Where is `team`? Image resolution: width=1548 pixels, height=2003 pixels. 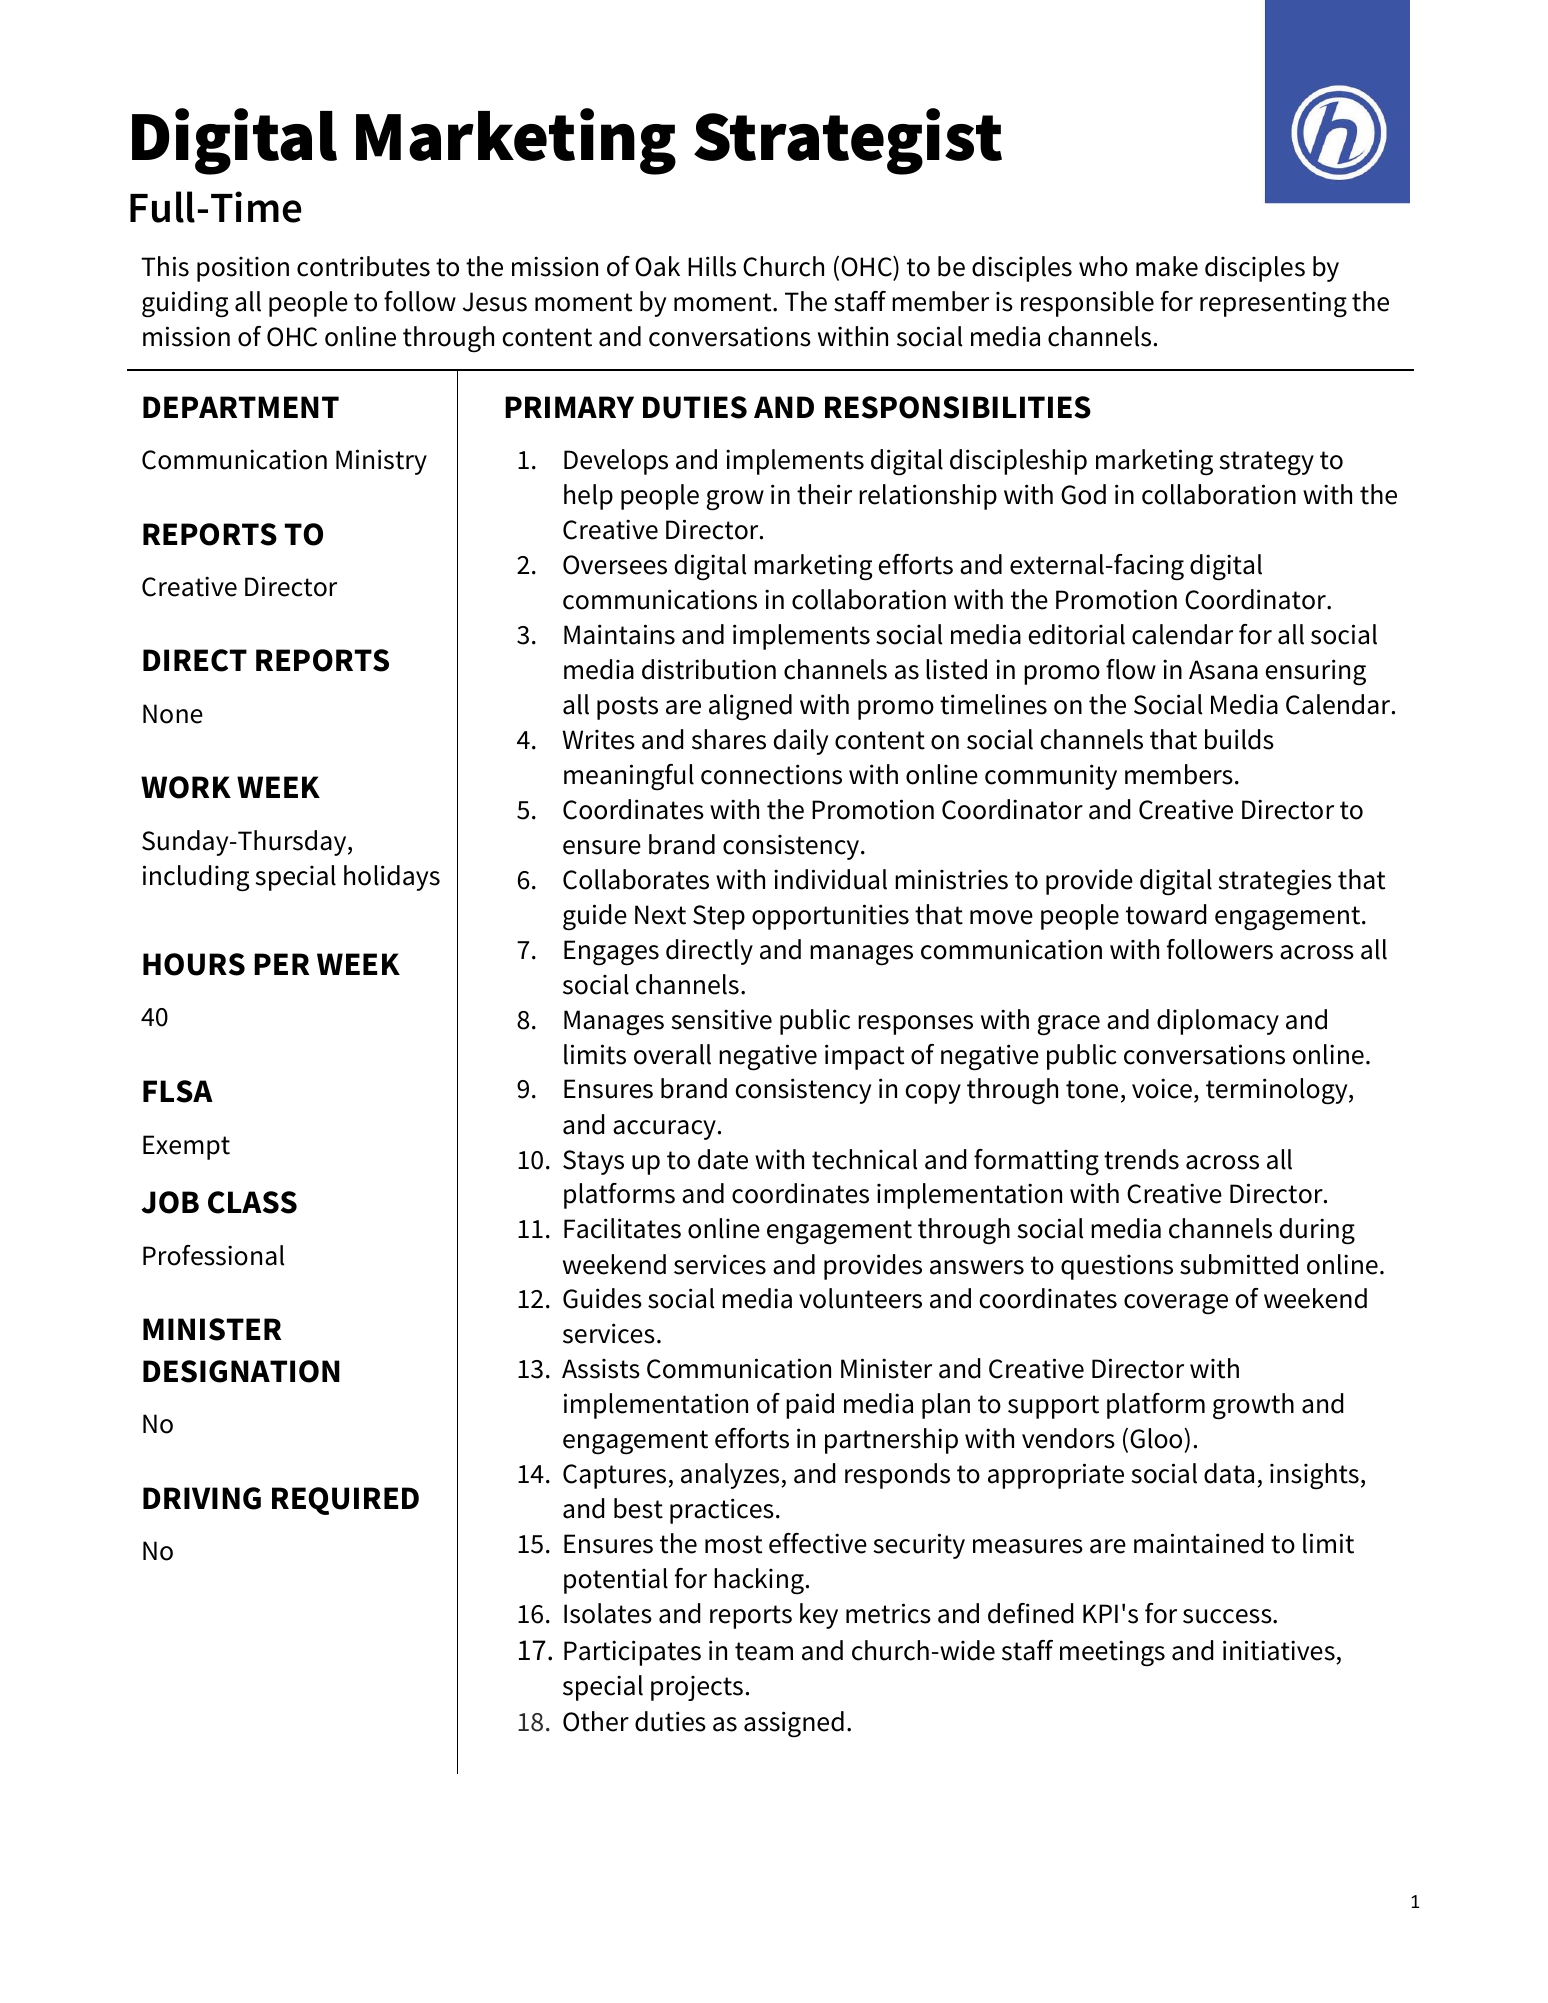
team is located at coordinates (764, 1651).
